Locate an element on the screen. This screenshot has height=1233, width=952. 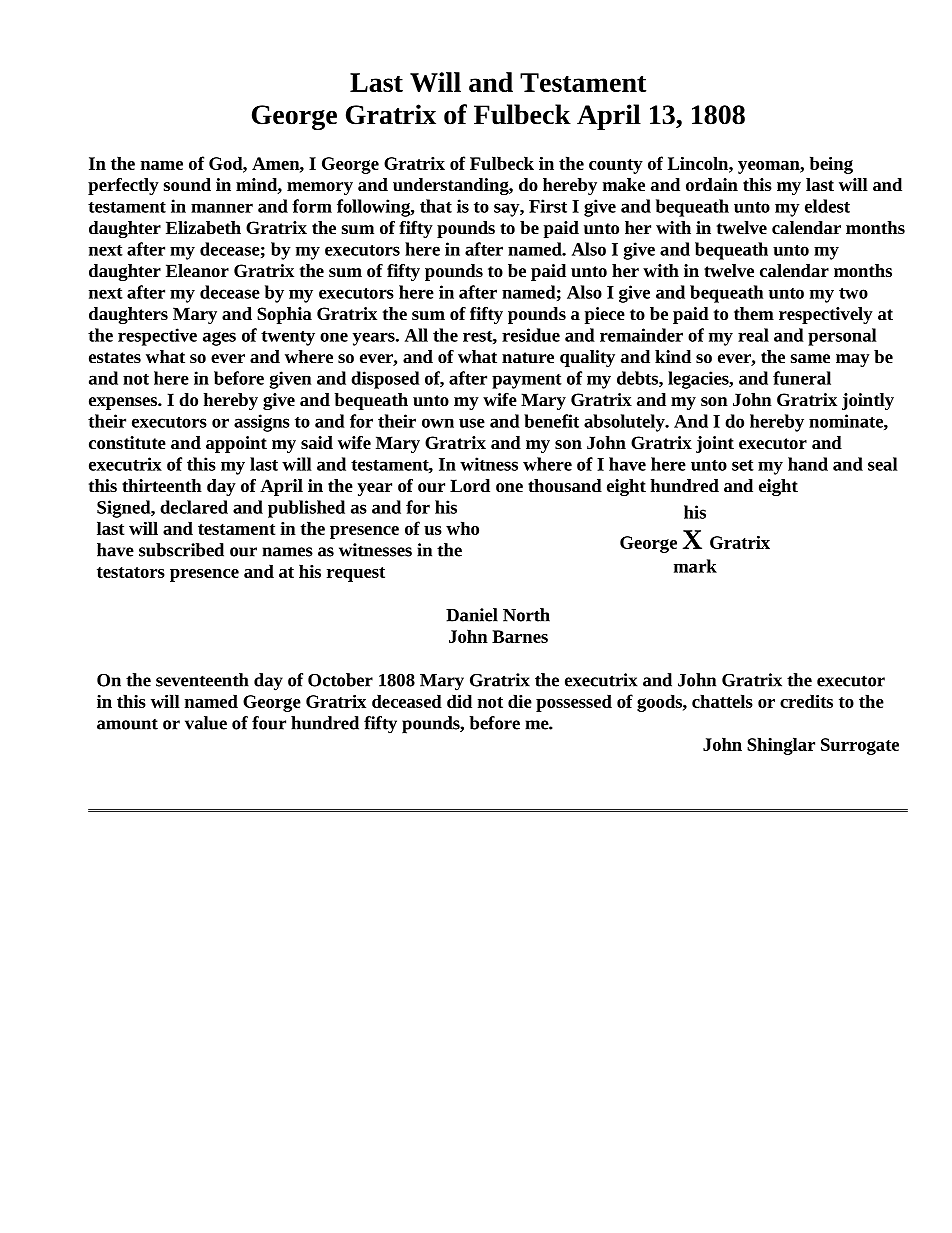
First is located at coordinates (548, 206).
